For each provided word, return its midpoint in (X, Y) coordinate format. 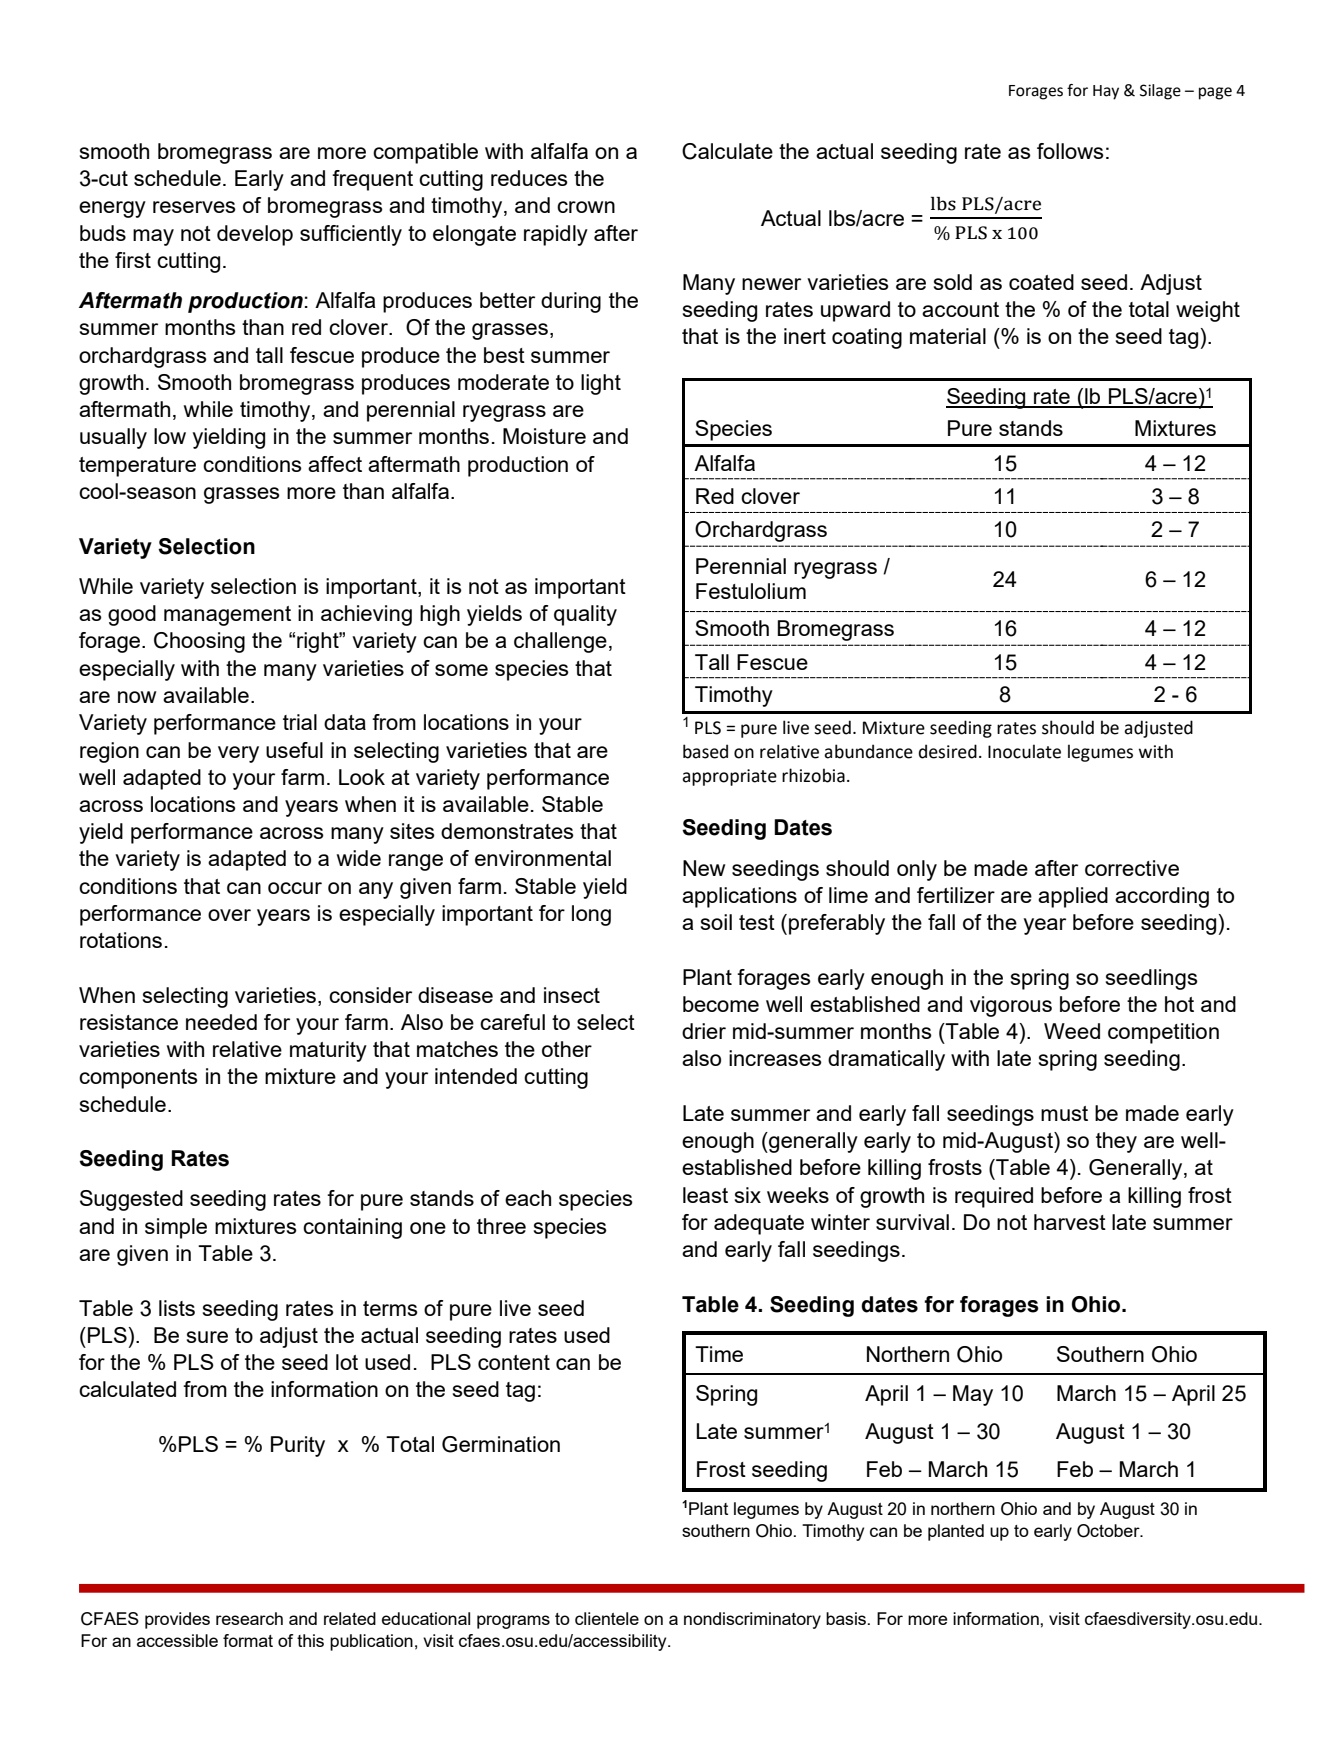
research (249, 1618)
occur (295, 888)
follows (1070, 151)
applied (1073, 897)
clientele (607, 1618)
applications (739, 897)
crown (586, 207)
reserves (194, 207)
